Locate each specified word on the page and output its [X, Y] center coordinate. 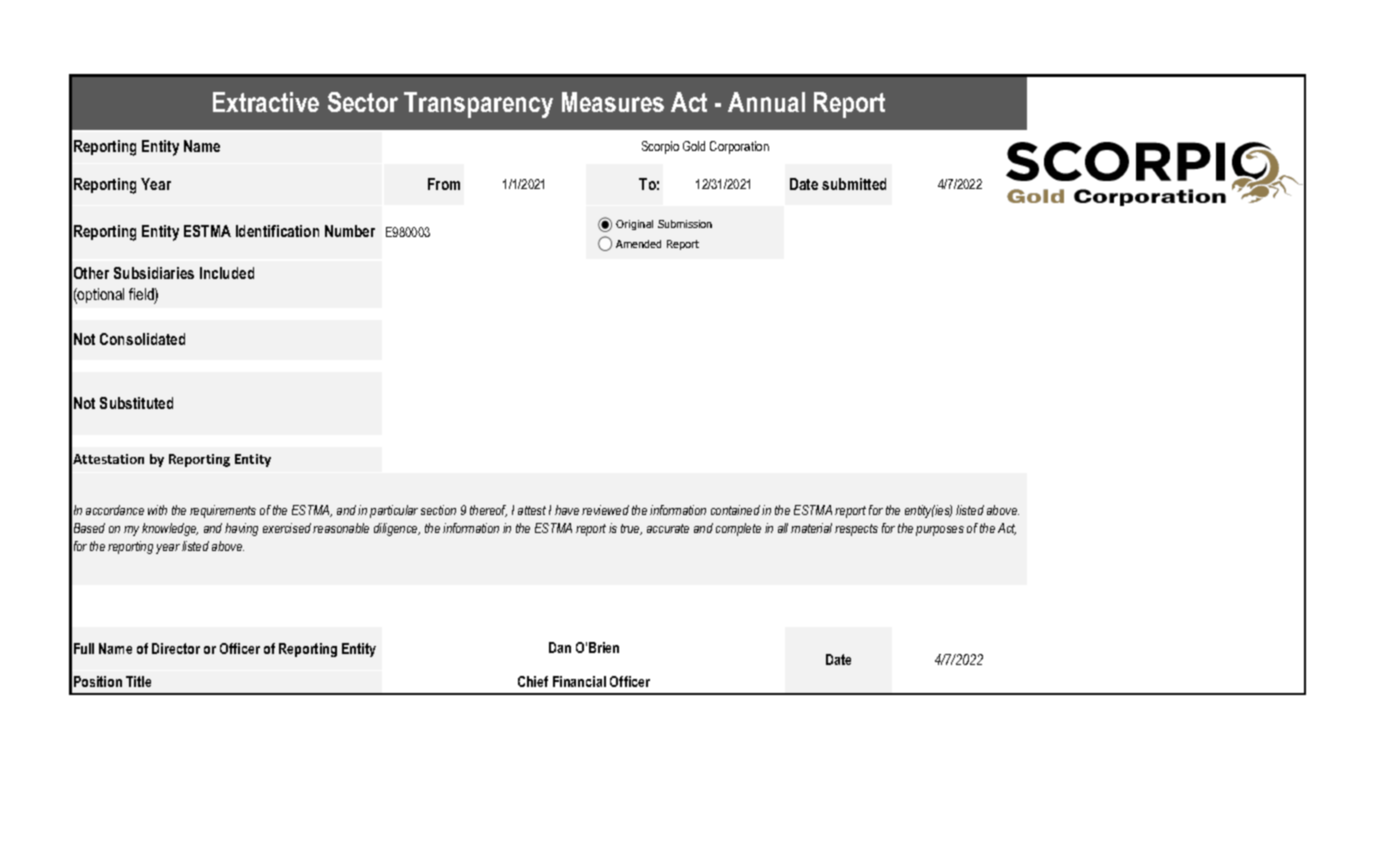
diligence [397, 529]
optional [100, 296]
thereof [488, 511]
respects [856, 530]
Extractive [266, 102]
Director [176, 648]
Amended [638, 244]
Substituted [136, 403]
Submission [685, 224]
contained [735, 510]
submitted [854, 184]
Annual [766, 102]
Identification [277, 231]
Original [634, 225]
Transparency [478, 105]
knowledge [170, 529]
